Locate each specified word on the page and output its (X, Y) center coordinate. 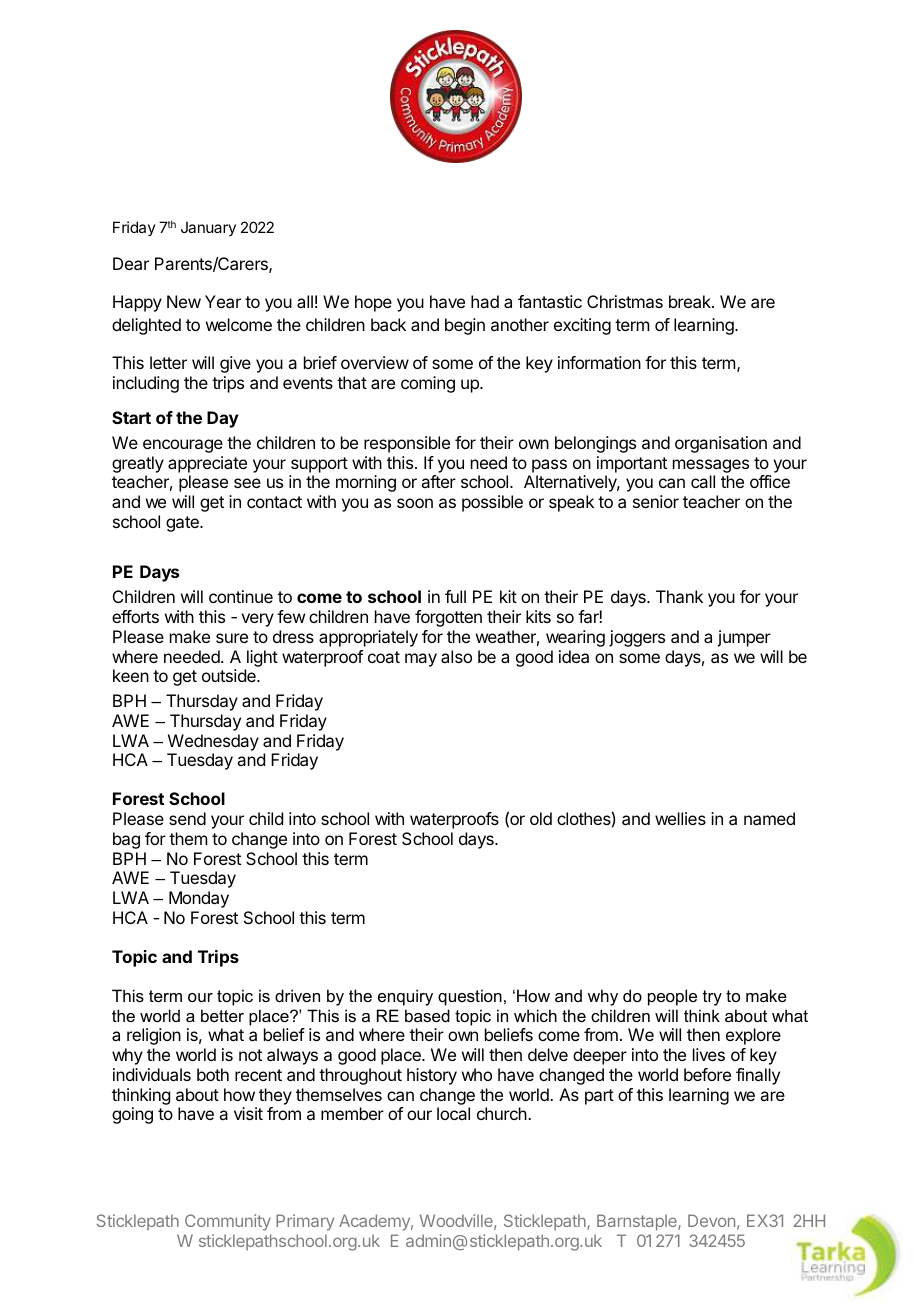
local (453, 1113)
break (691, 301)
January (208, 229)
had (485, 301)
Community (228, 1222)
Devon (711, 1220)
